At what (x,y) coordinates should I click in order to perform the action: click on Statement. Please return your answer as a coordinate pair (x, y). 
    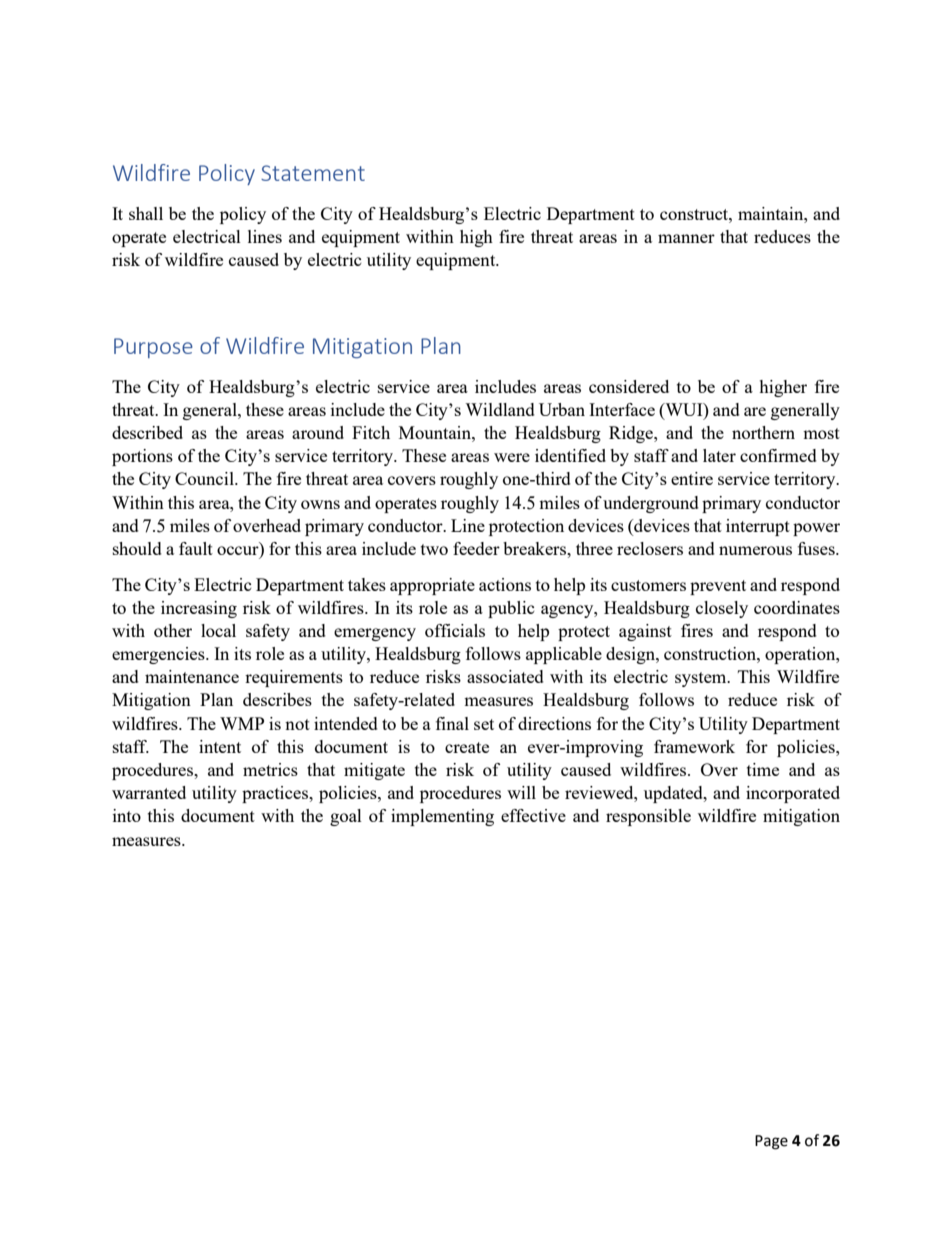
    Looking at the image, I should click on (313, 173).
